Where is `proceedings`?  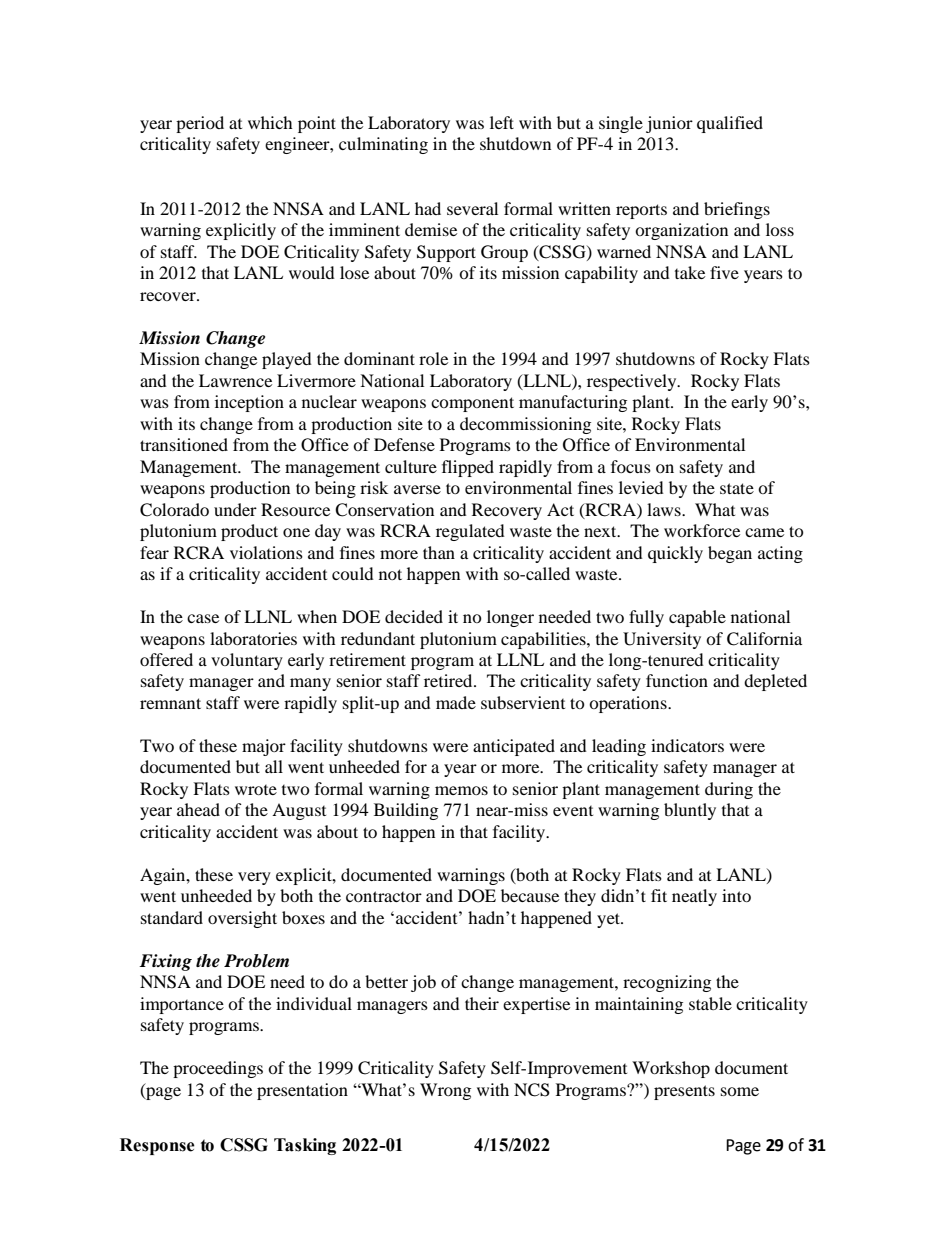
proceedings is located at coordinates (218, 1069).
